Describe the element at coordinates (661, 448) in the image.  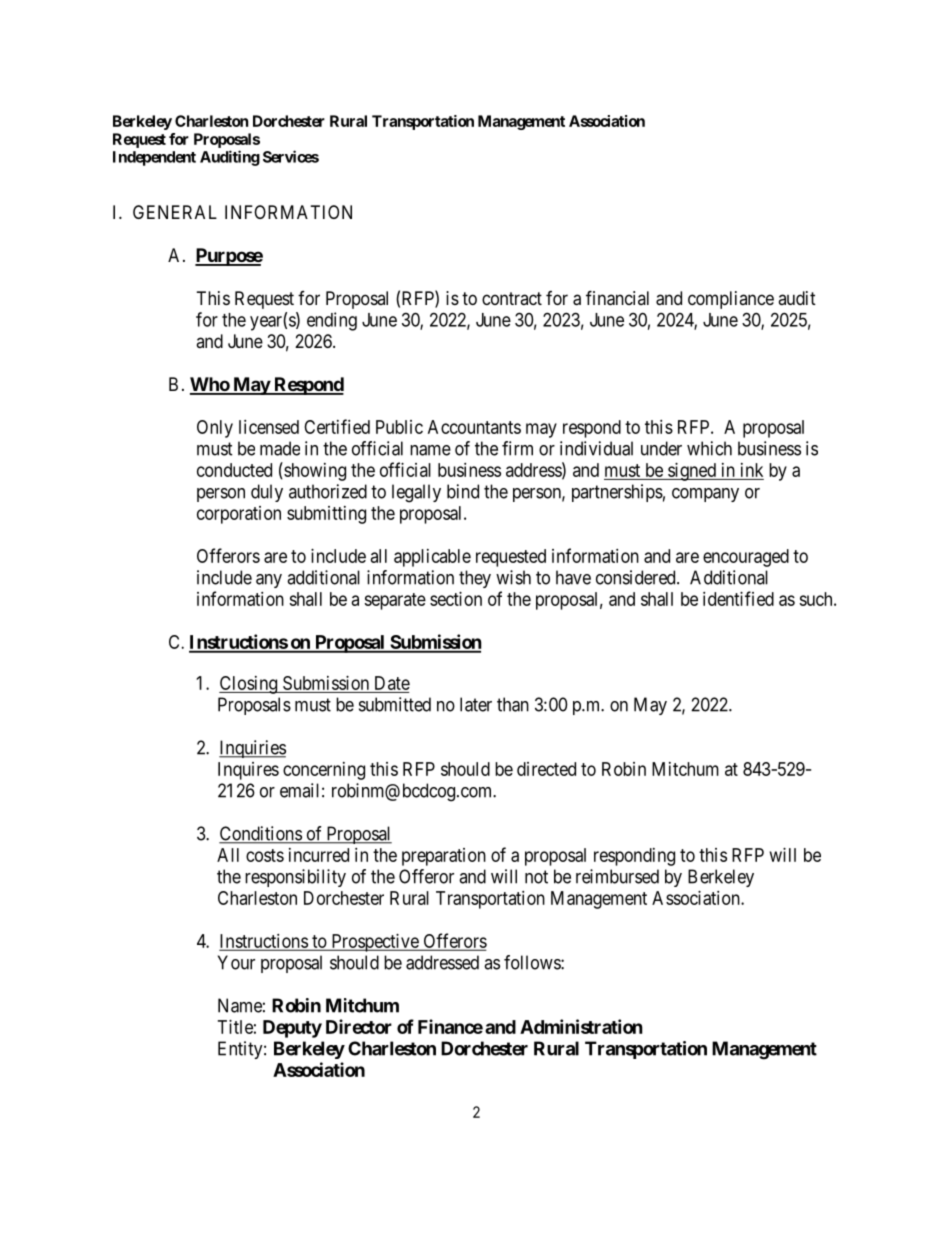
I see `under` at that location.
